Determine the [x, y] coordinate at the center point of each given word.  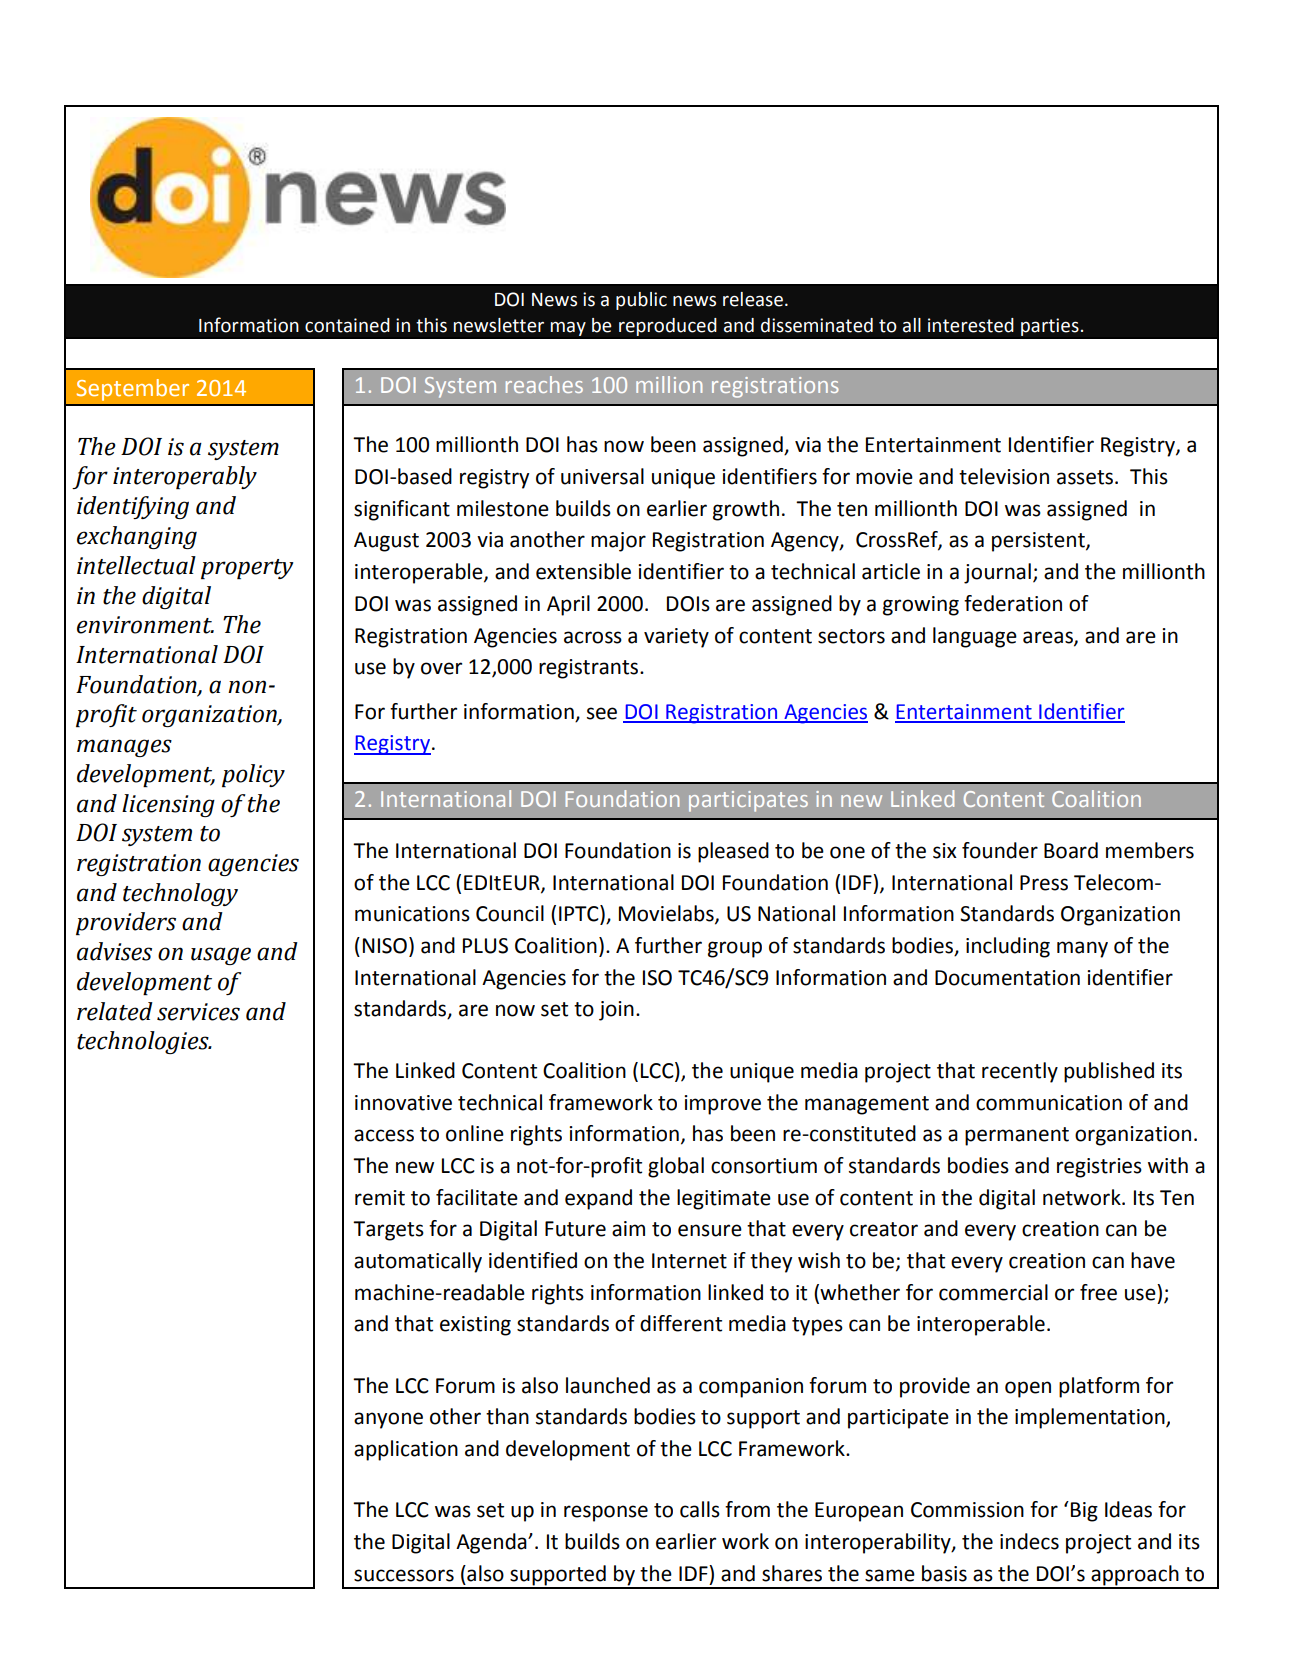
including [1008, 947]
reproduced [668, 327]
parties [1050, 327]
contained [347, 325]
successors [404, 1575]
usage [221, 956]
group [735, 949]
